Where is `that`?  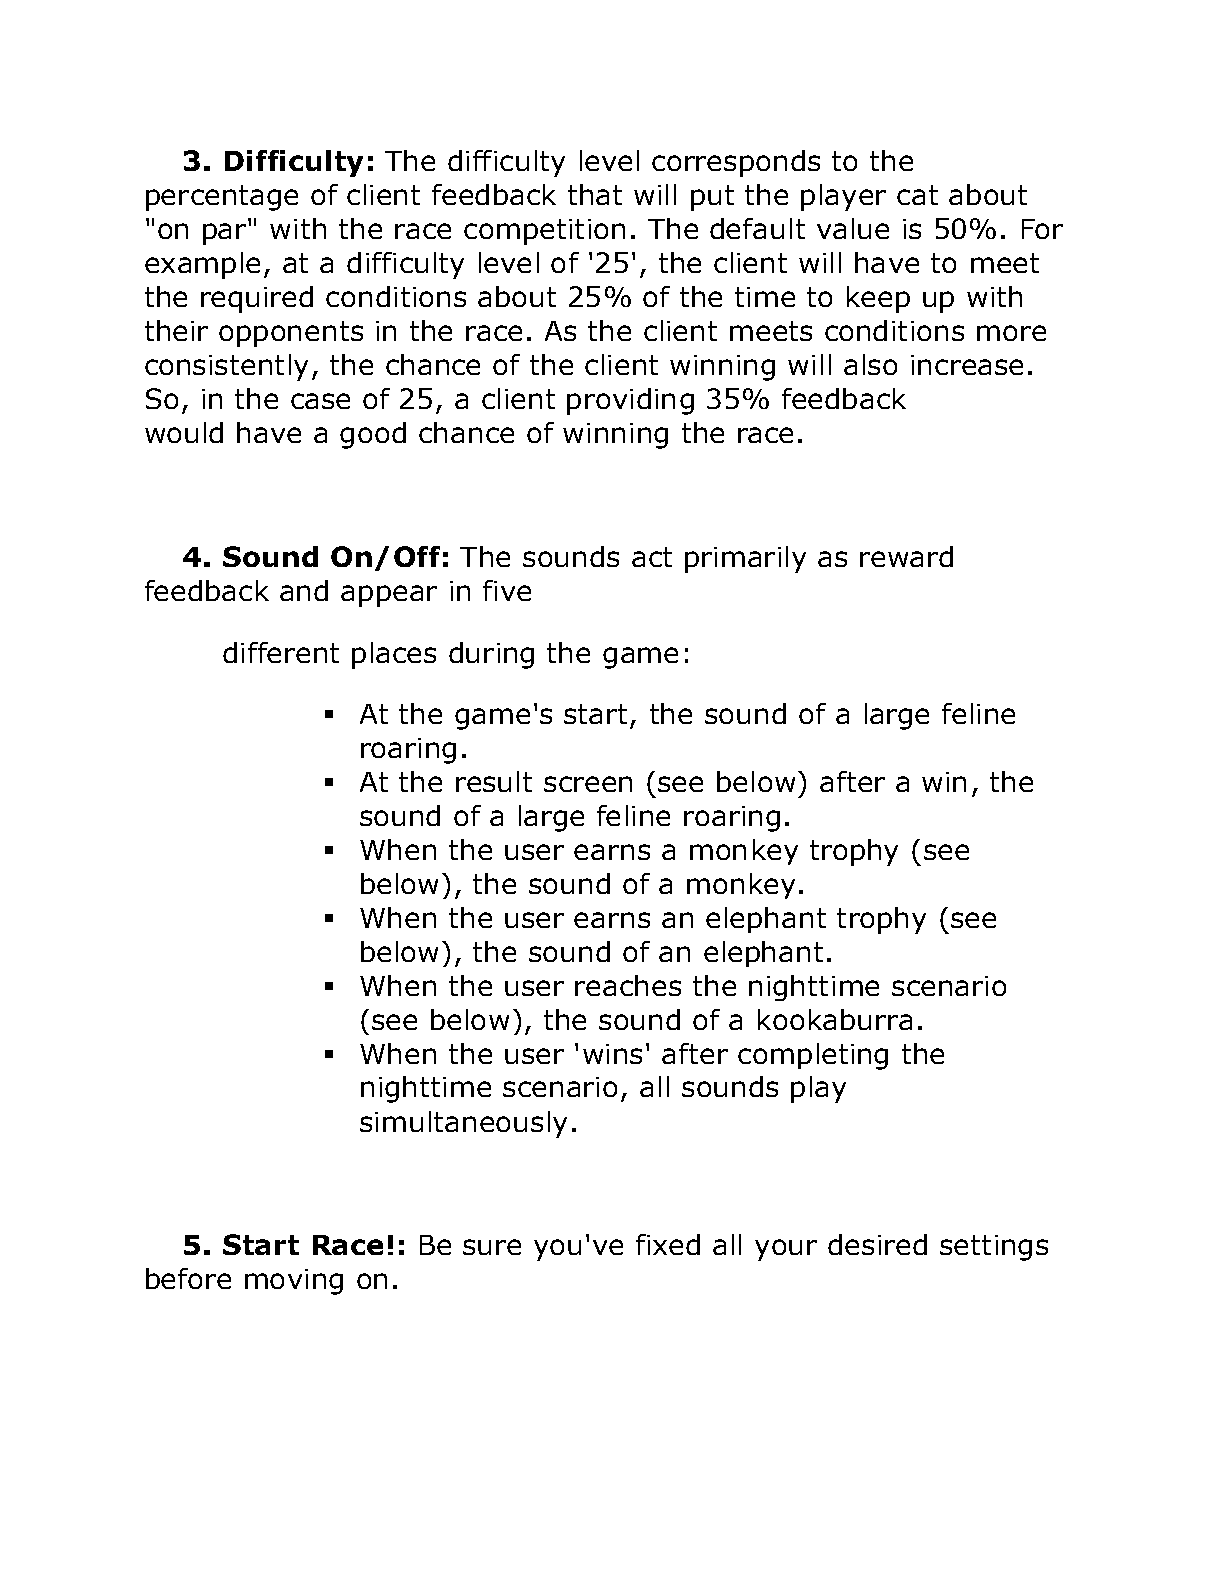
that is located at coordinates (595, 194).
